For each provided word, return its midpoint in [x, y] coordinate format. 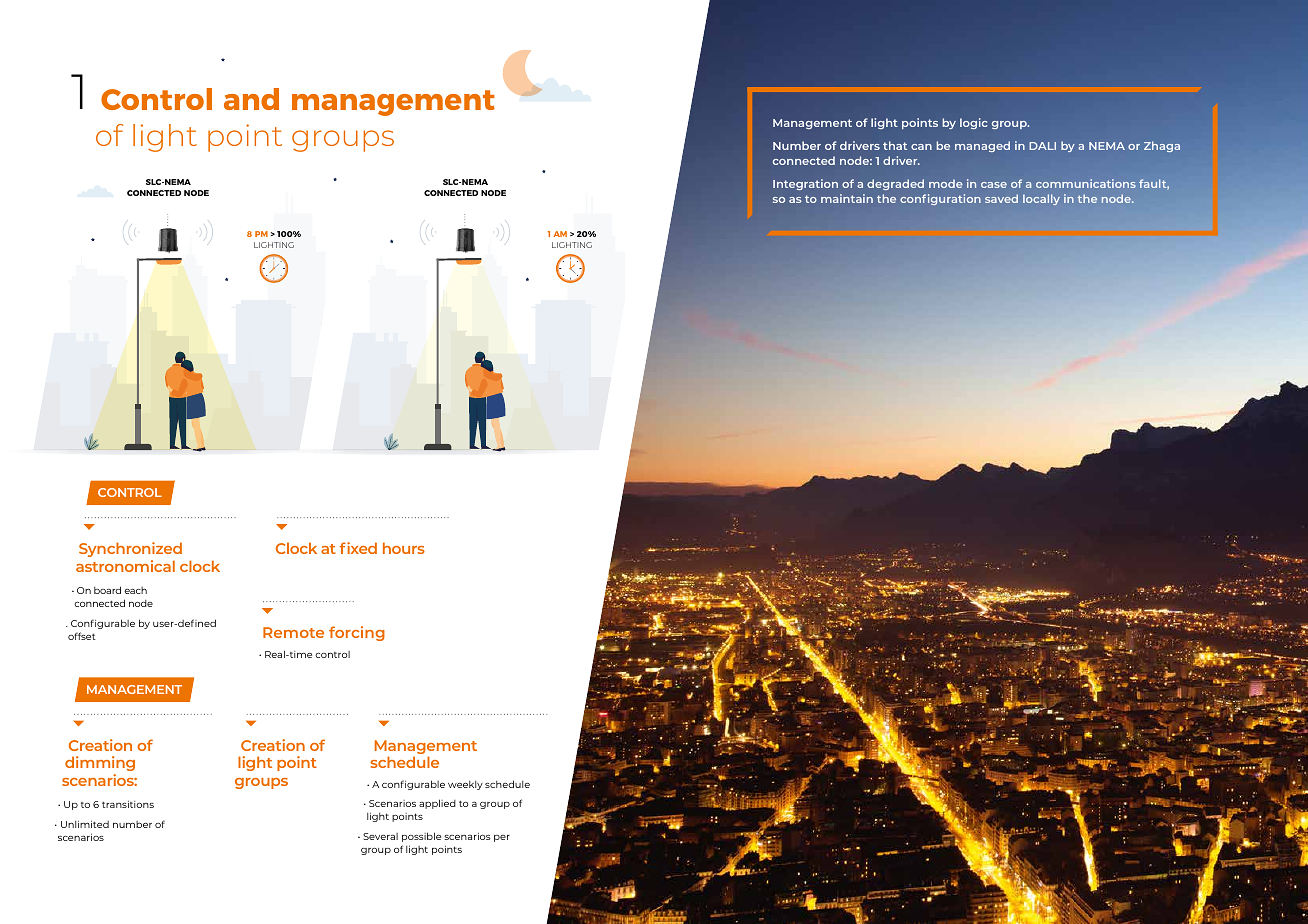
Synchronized [130, 549]
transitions [128, 804]
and [251, 99]
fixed [358, 548]
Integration [805, 184]
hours [404, 548]
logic [973, 123]
